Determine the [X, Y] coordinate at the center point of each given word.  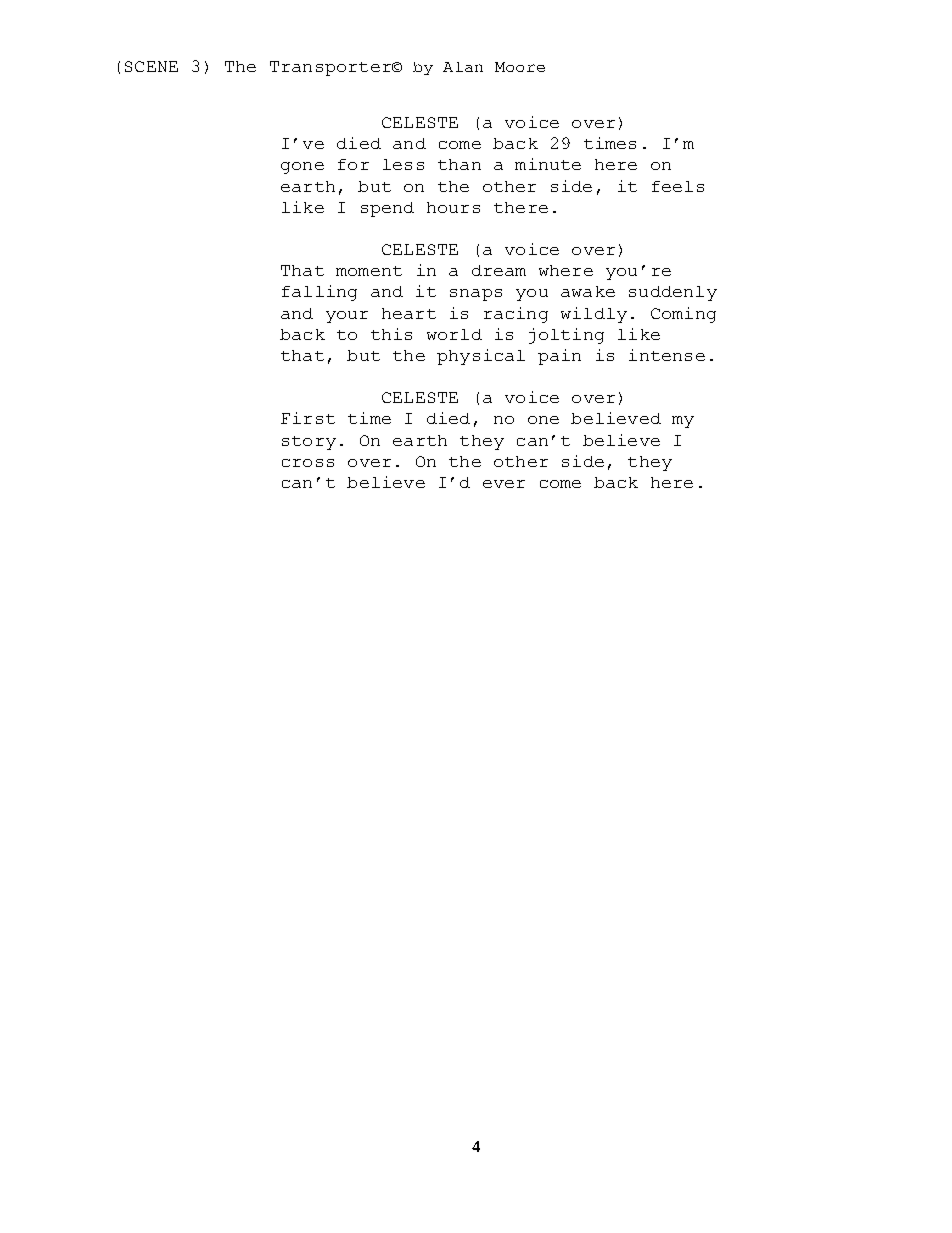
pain [559, 357]
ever [504, 484]
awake [588, 291]
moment [369, 271]
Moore [520, 67]
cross [308, 463]
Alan [463, 67]
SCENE [151, 66]
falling [319, 293]
